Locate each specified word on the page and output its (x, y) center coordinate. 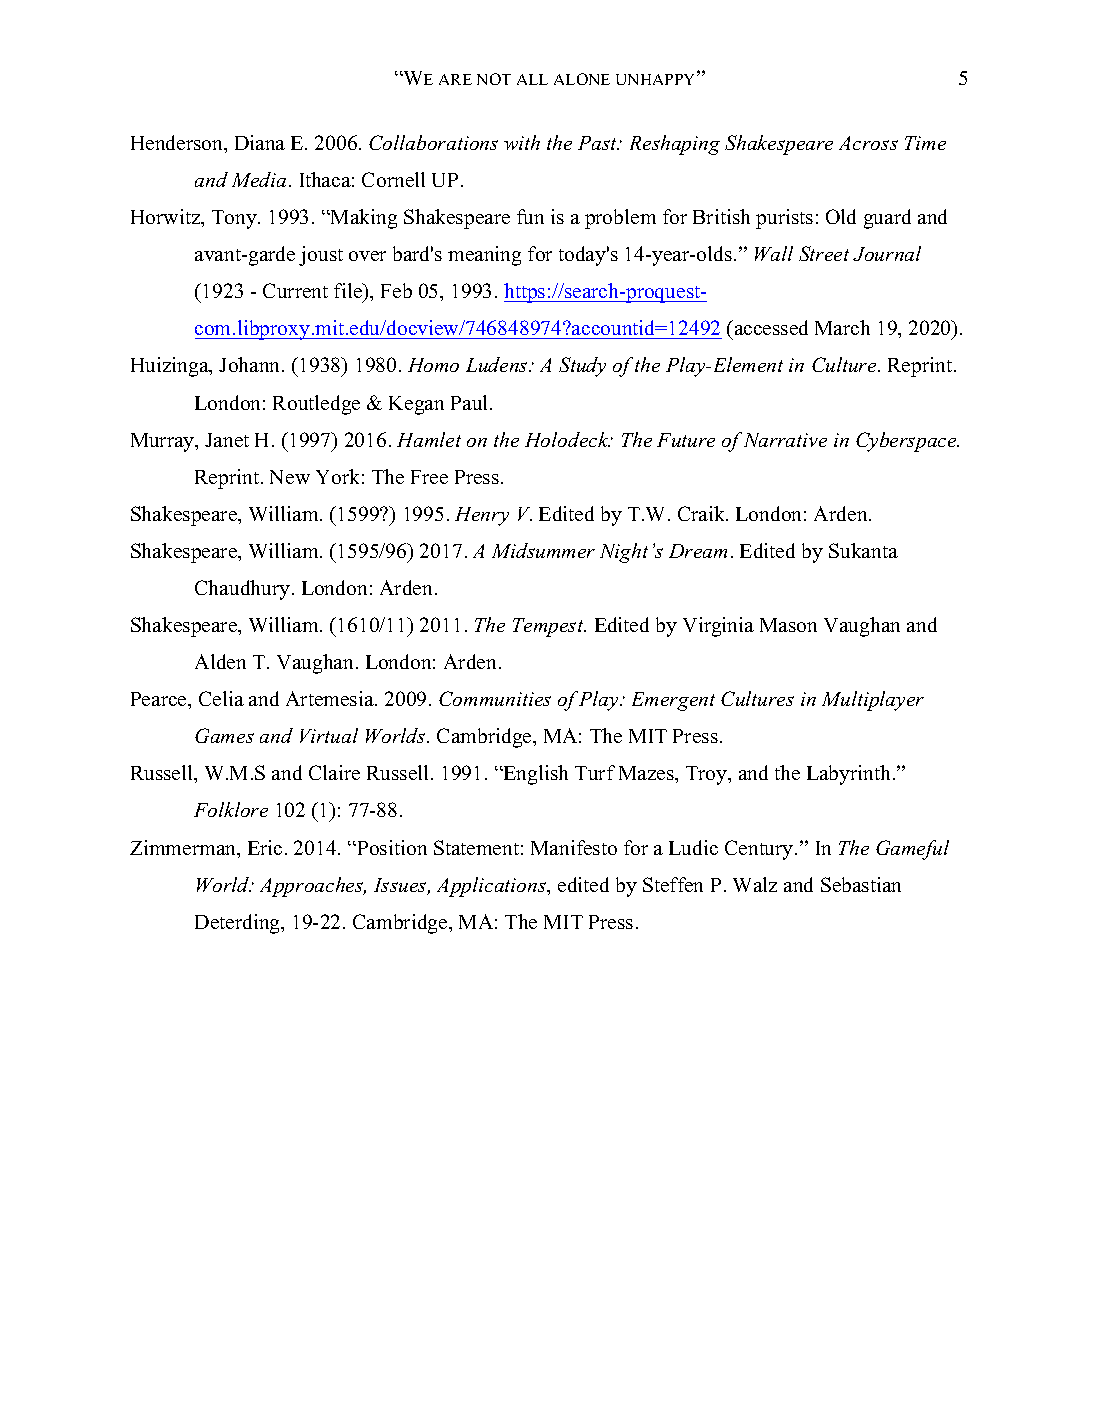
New (290, 477)
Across (868, 143)
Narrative (785, 440)
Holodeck (567, 439)
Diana (260, 142)
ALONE (582, 79)
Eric (265, 847)
